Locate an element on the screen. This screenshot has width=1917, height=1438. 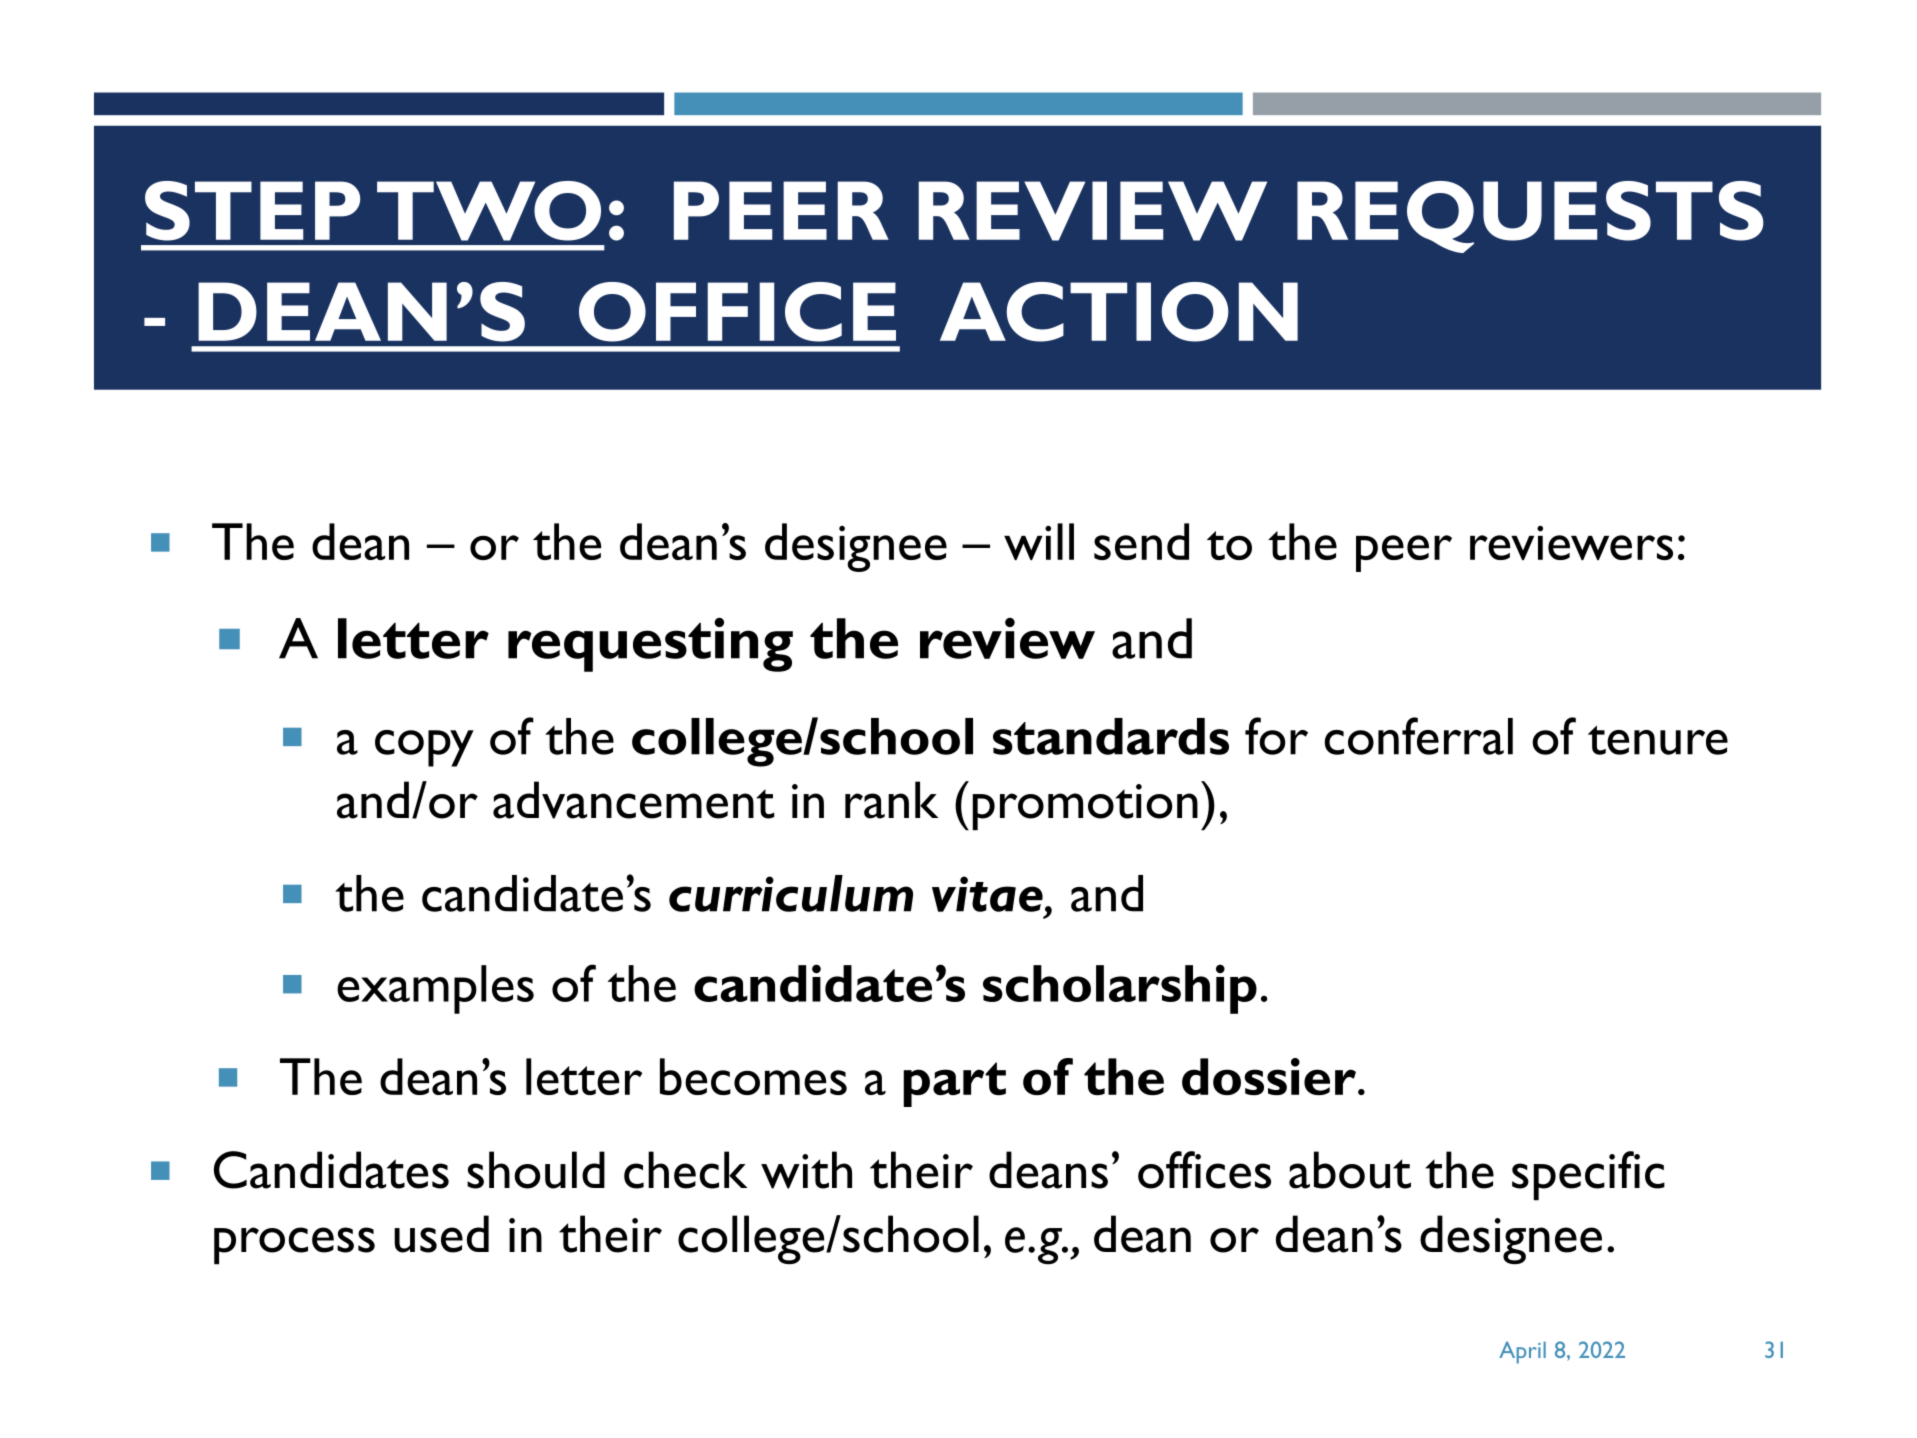
copy is located at coordinates (424, 748).
